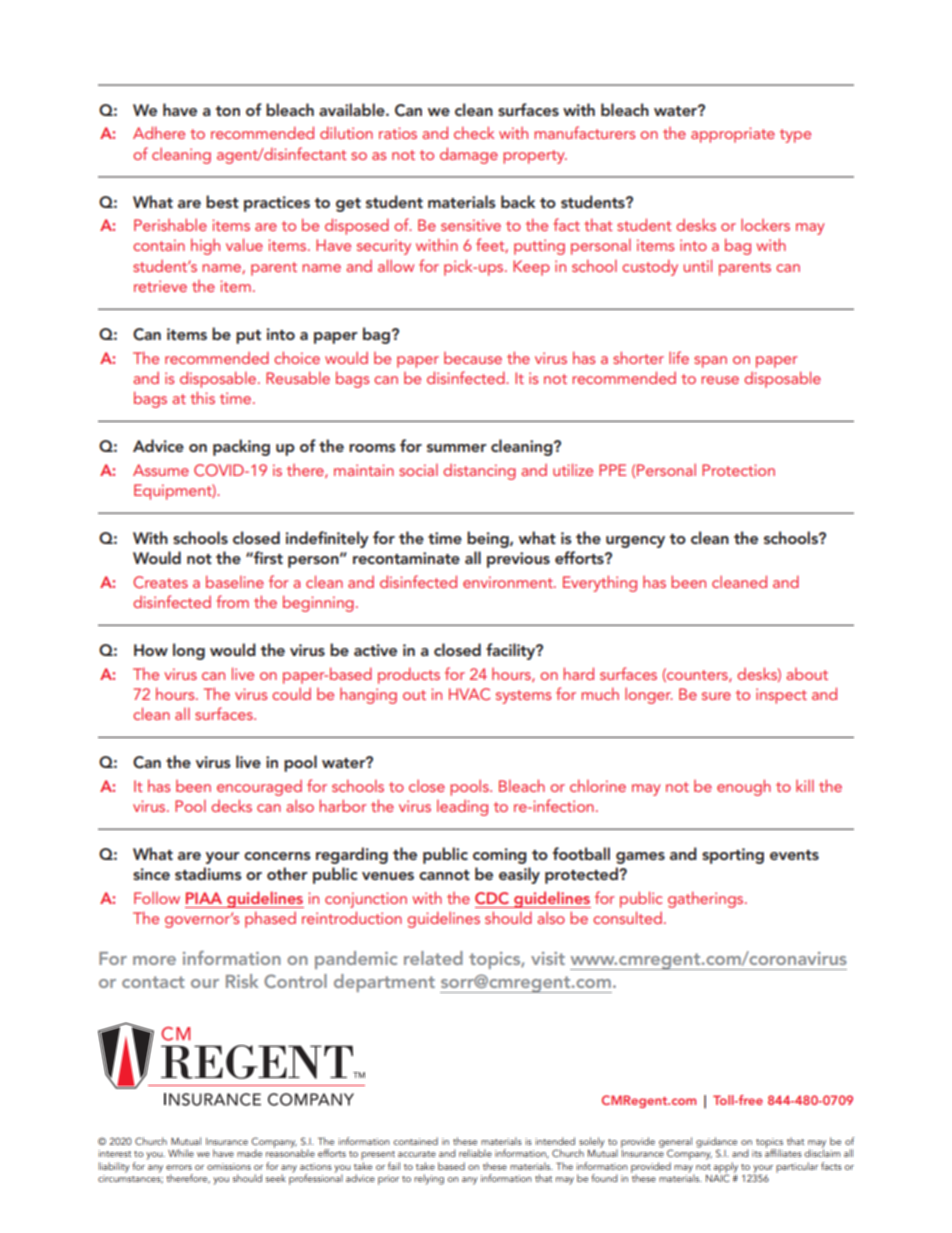 This screenshot has width=952, height=1233. I want to click on leading, so click(462, 807).
